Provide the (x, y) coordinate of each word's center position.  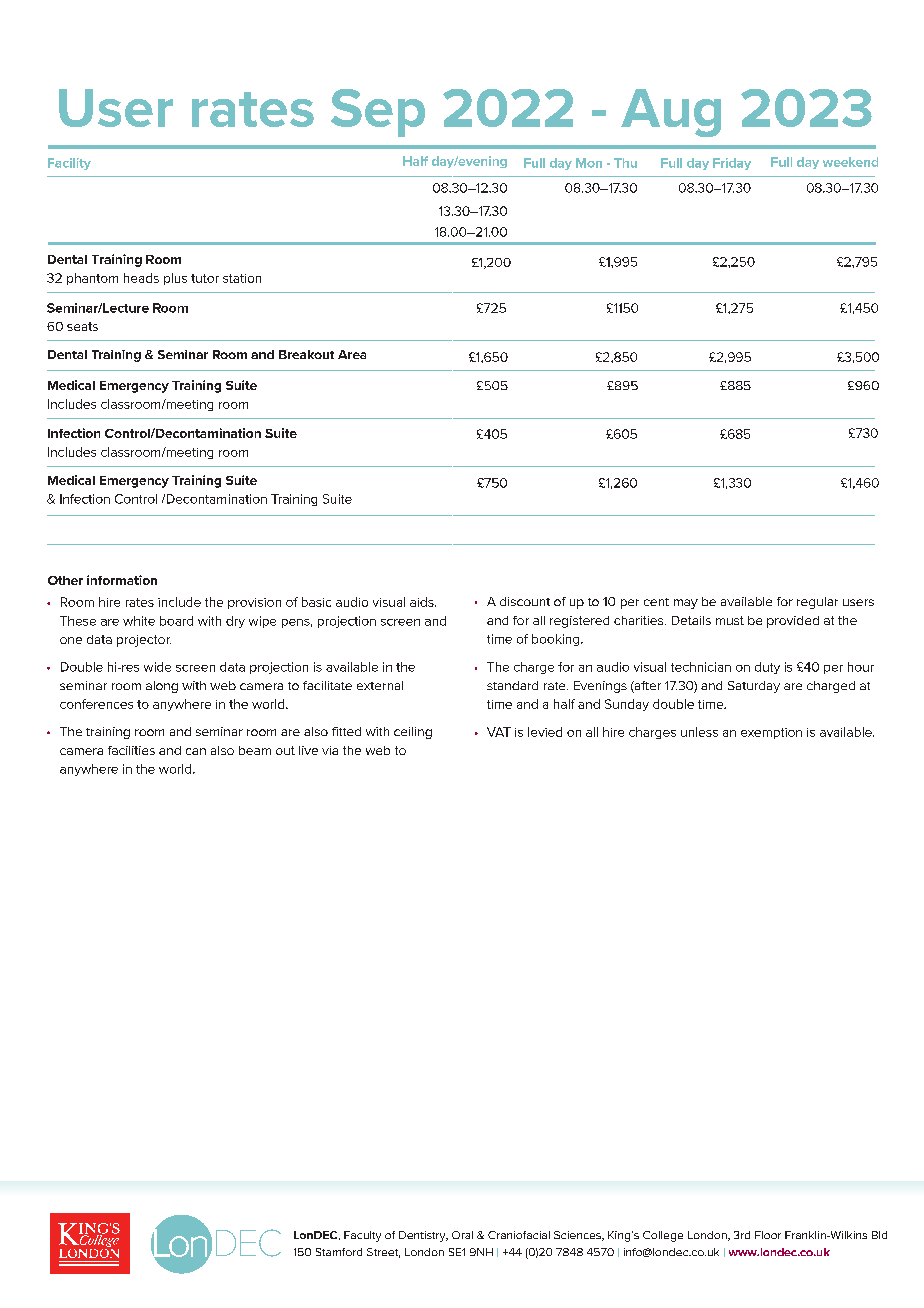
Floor (768, 1235)
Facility (69, 164)
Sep (378, 113)
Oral (462, 1235)
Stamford (339, 1252)
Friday (732, 164)
